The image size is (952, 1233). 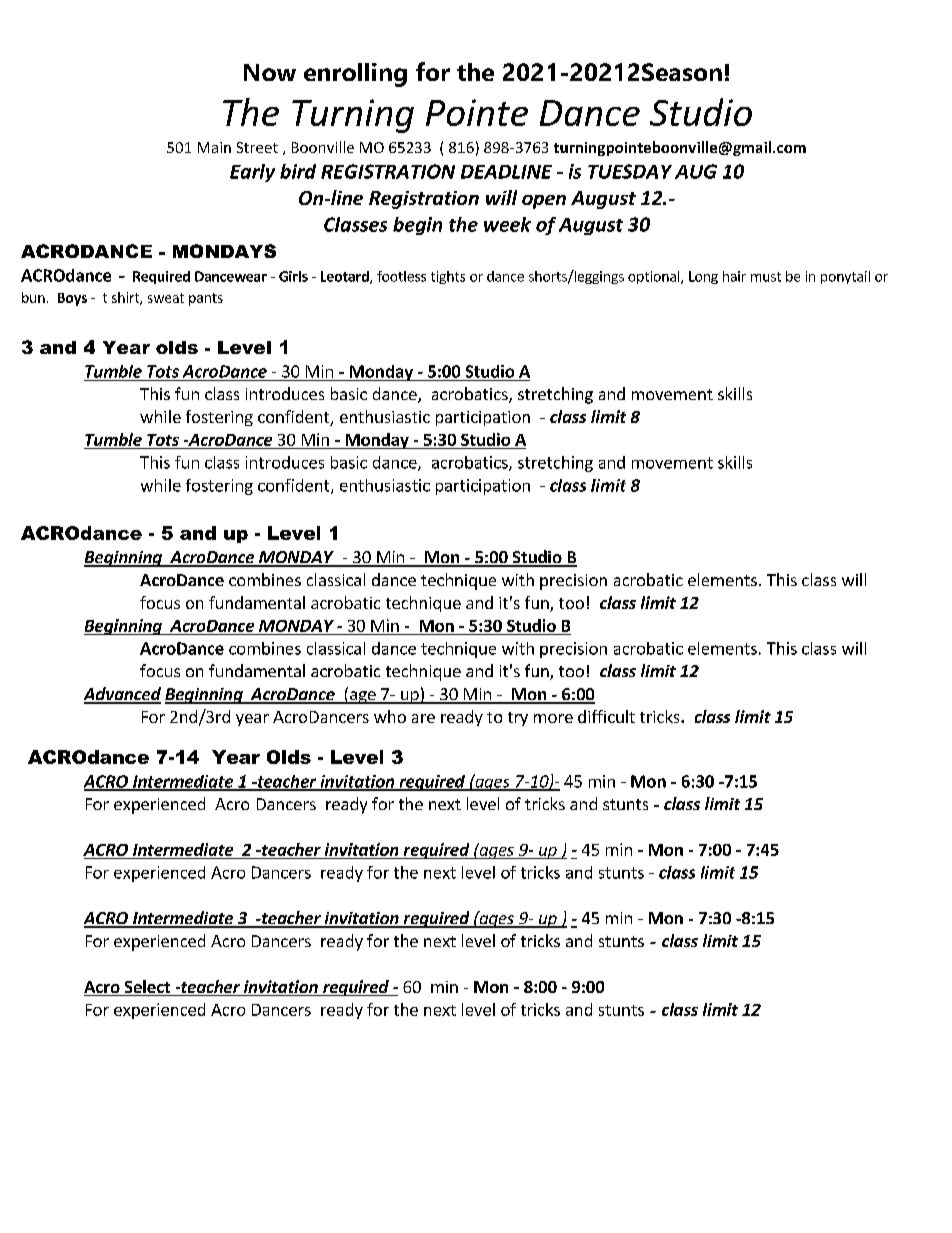 What do you see at coordinates (147, 988) in the page?
I see `Select` at bounding box center [147, 988].
